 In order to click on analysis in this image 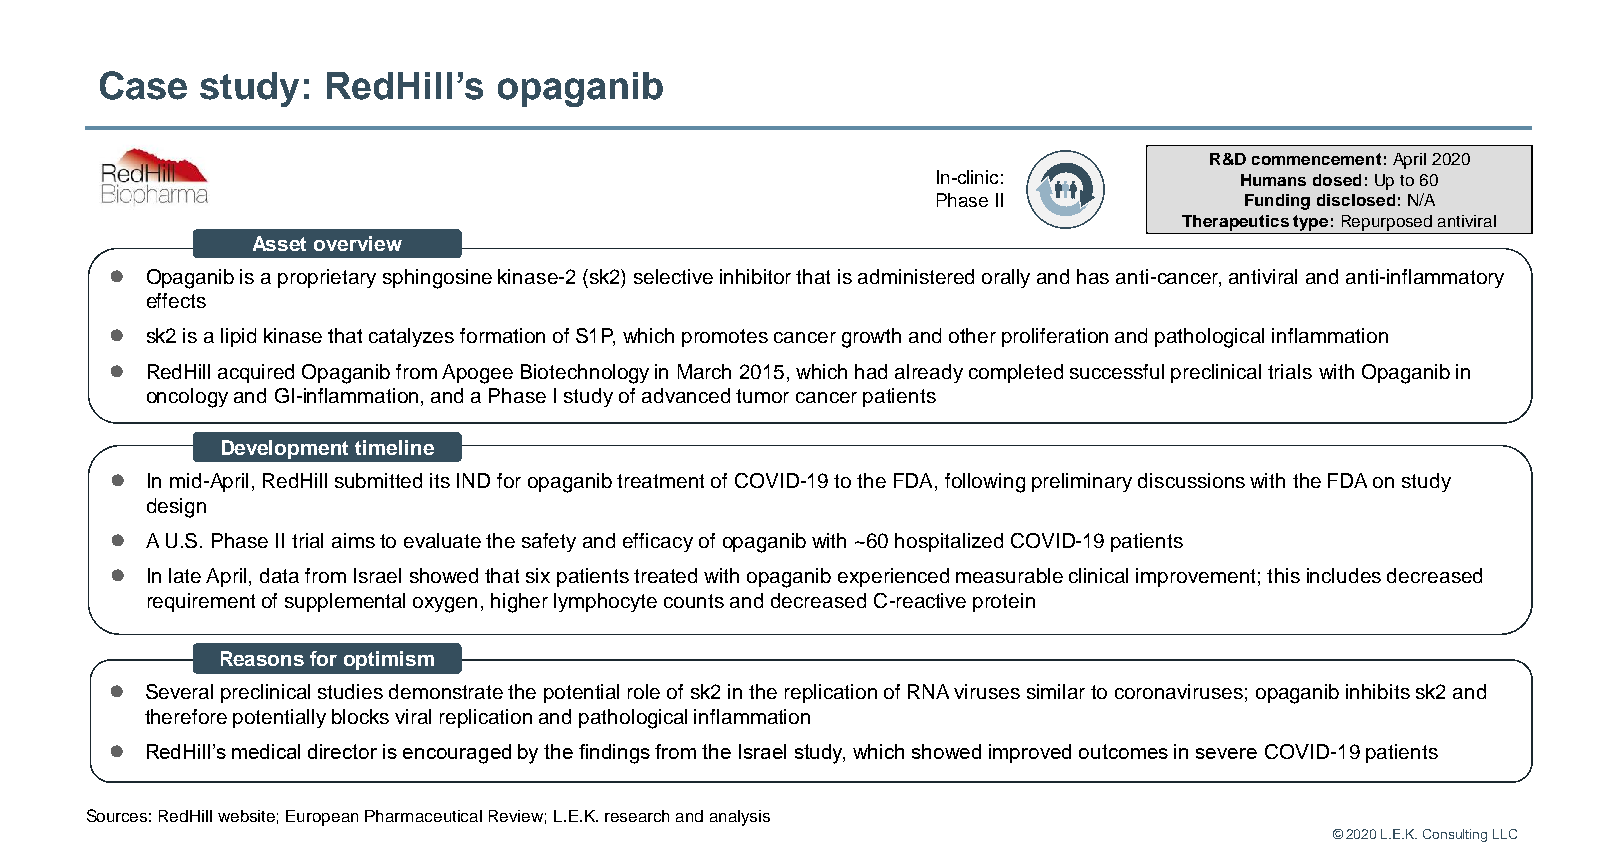, I will do `click(740, 818)`.
